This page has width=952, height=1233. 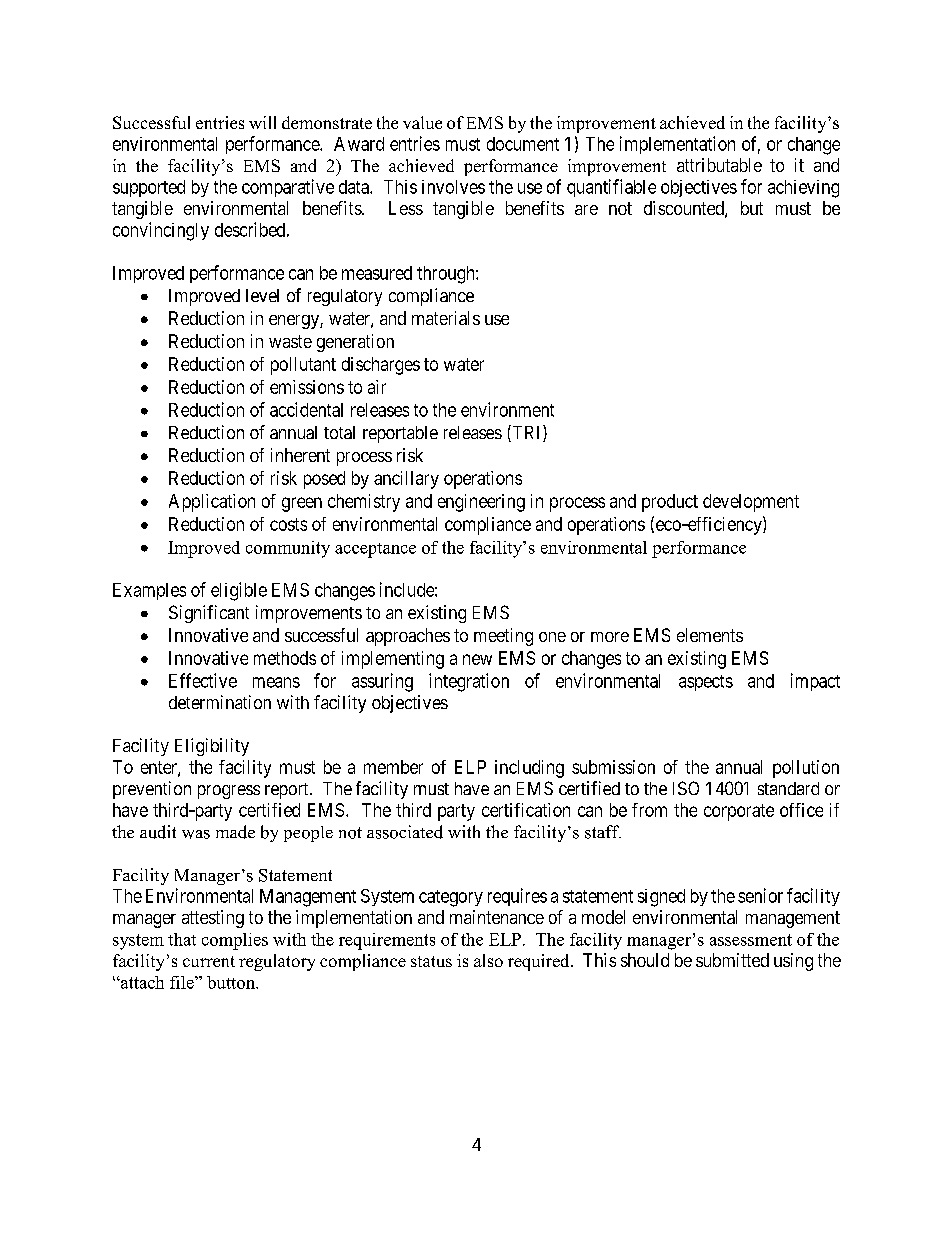 I want to click on attributable, so click(x=719, y=165).
